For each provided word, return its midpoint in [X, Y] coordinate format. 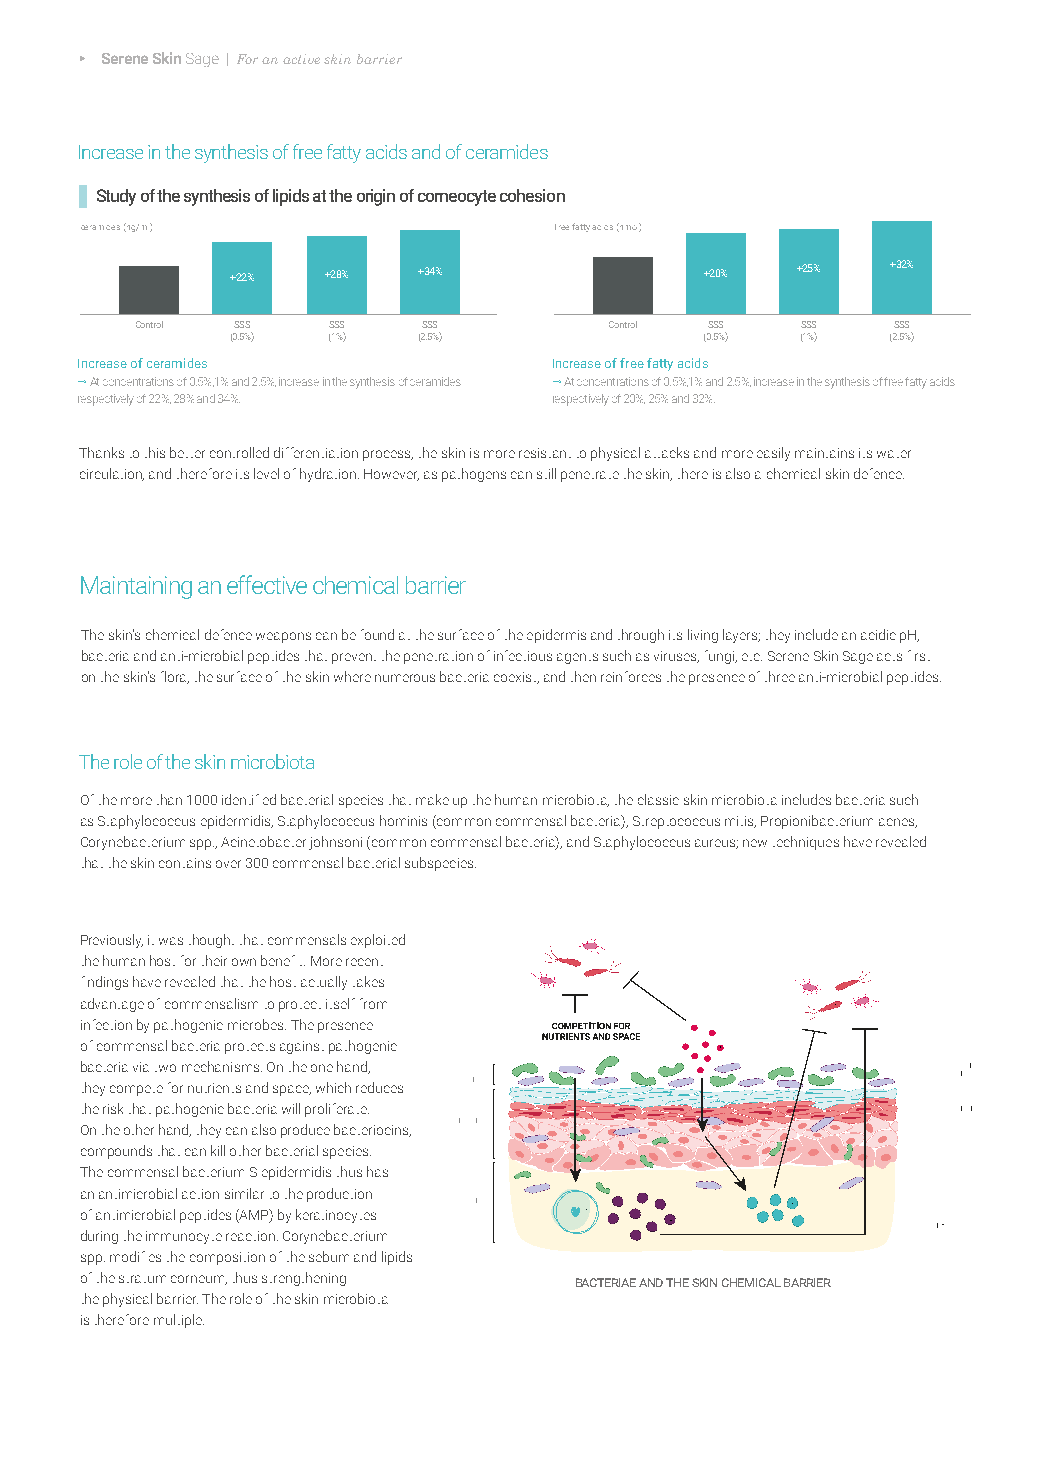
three [780, 676]
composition [227, 1258]
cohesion [532, 195]
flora [175, 677]
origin [376, 197]
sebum [329, 1256]
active [301, 59]
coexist [516, 678]
